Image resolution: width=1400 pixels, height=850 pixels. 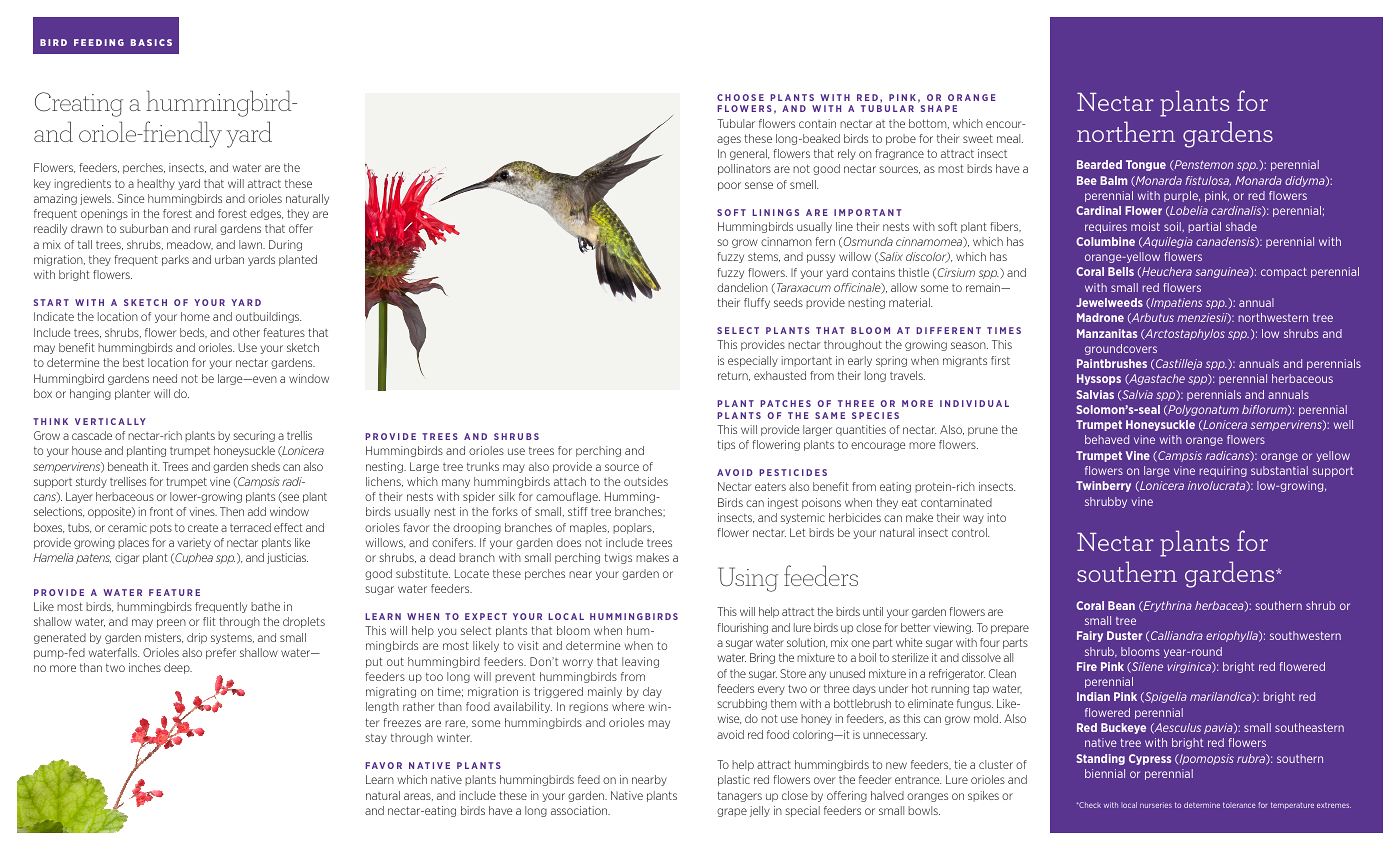 What do you see at coordinates (757, 303) in the image?
I see `fluffy` at bounding box center [757, 303].
